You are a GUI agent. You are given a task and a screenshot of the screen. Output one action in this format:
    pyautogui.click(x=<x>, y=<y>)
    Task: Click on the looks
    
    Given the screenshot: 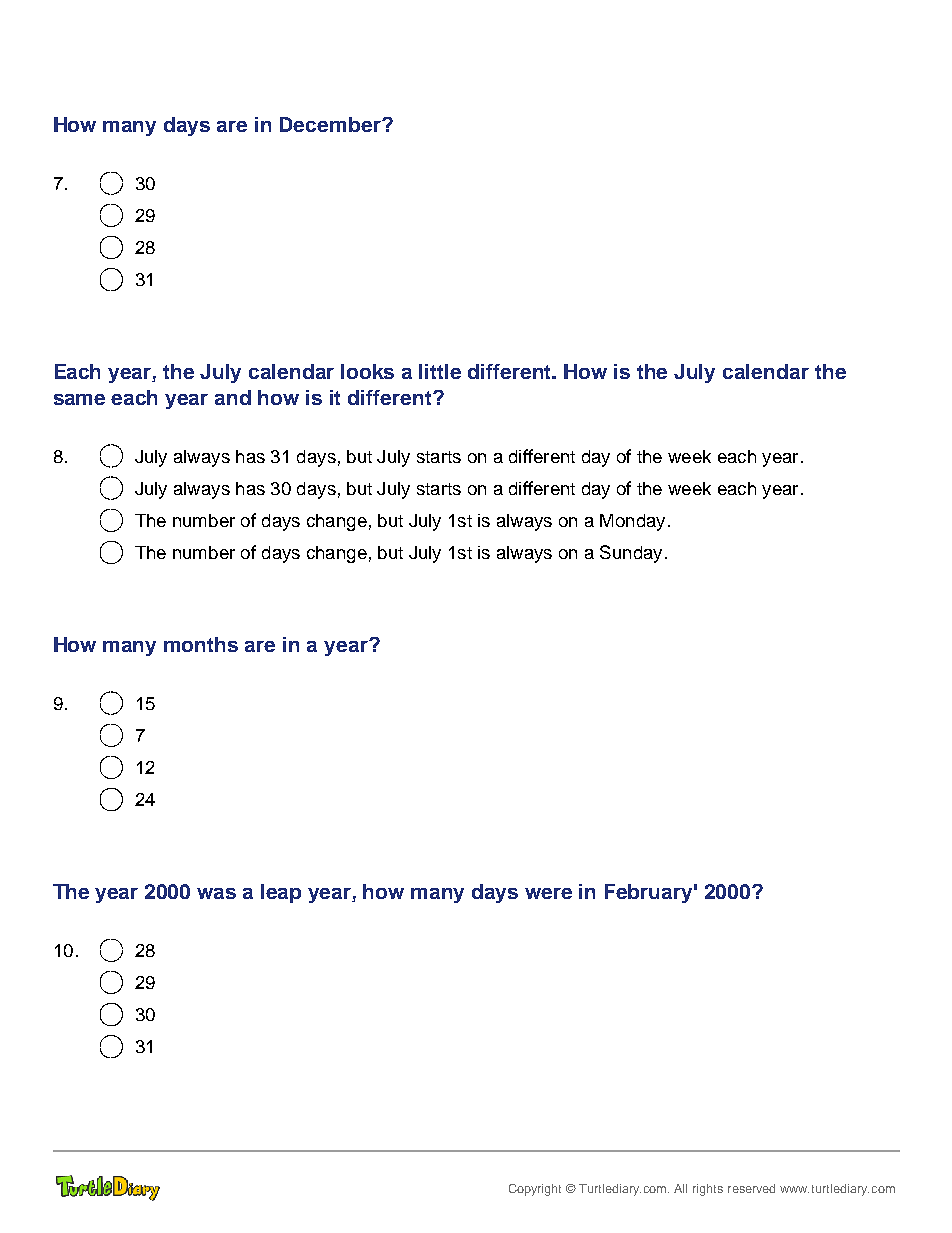 What is the action you would take?
    pyautogui.click(x=367, y=371)
